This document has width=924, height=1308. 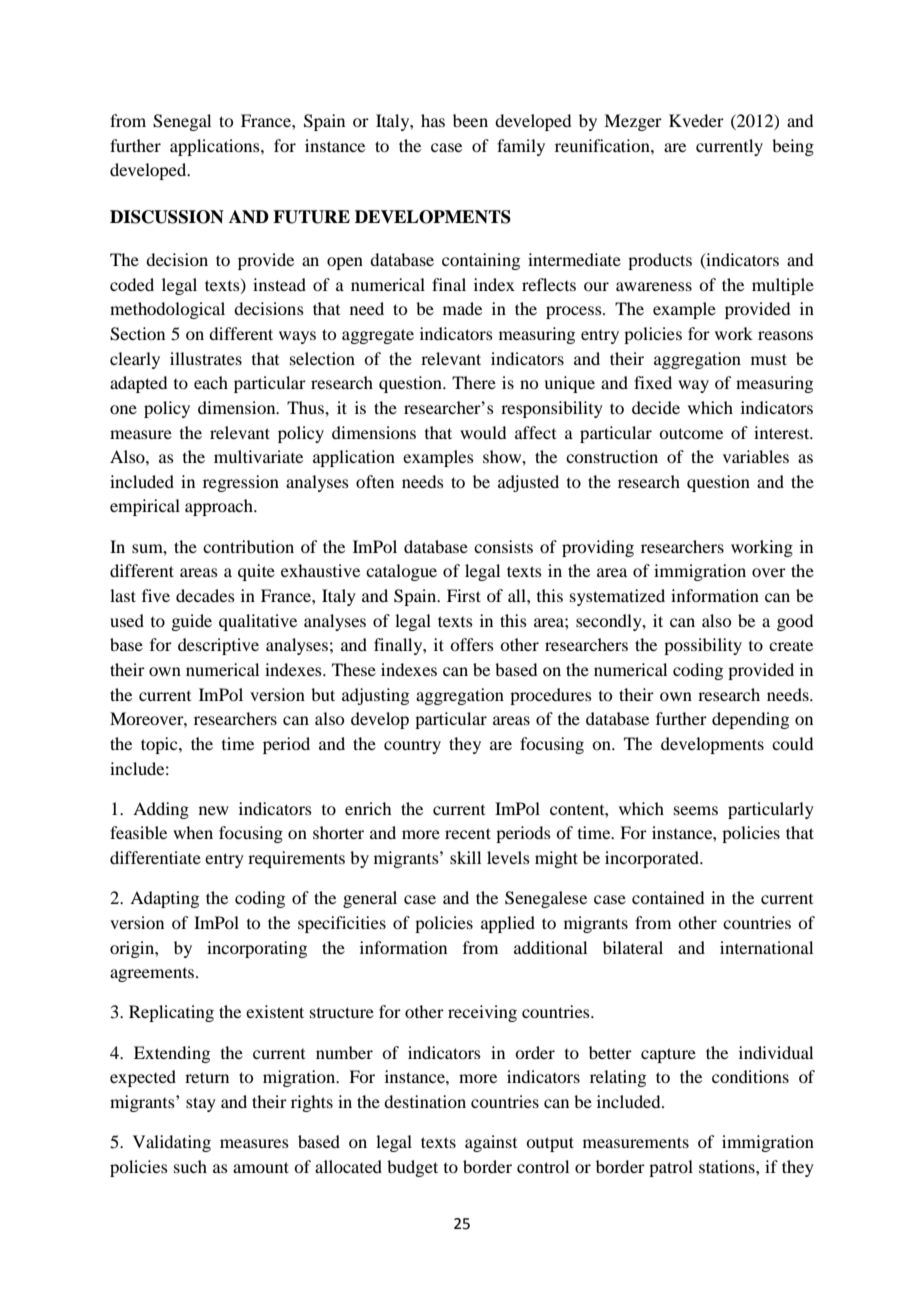 What do you see at coordinates (691, 433) in the document?
I see `outcome` at bounding box center [691, 433].
